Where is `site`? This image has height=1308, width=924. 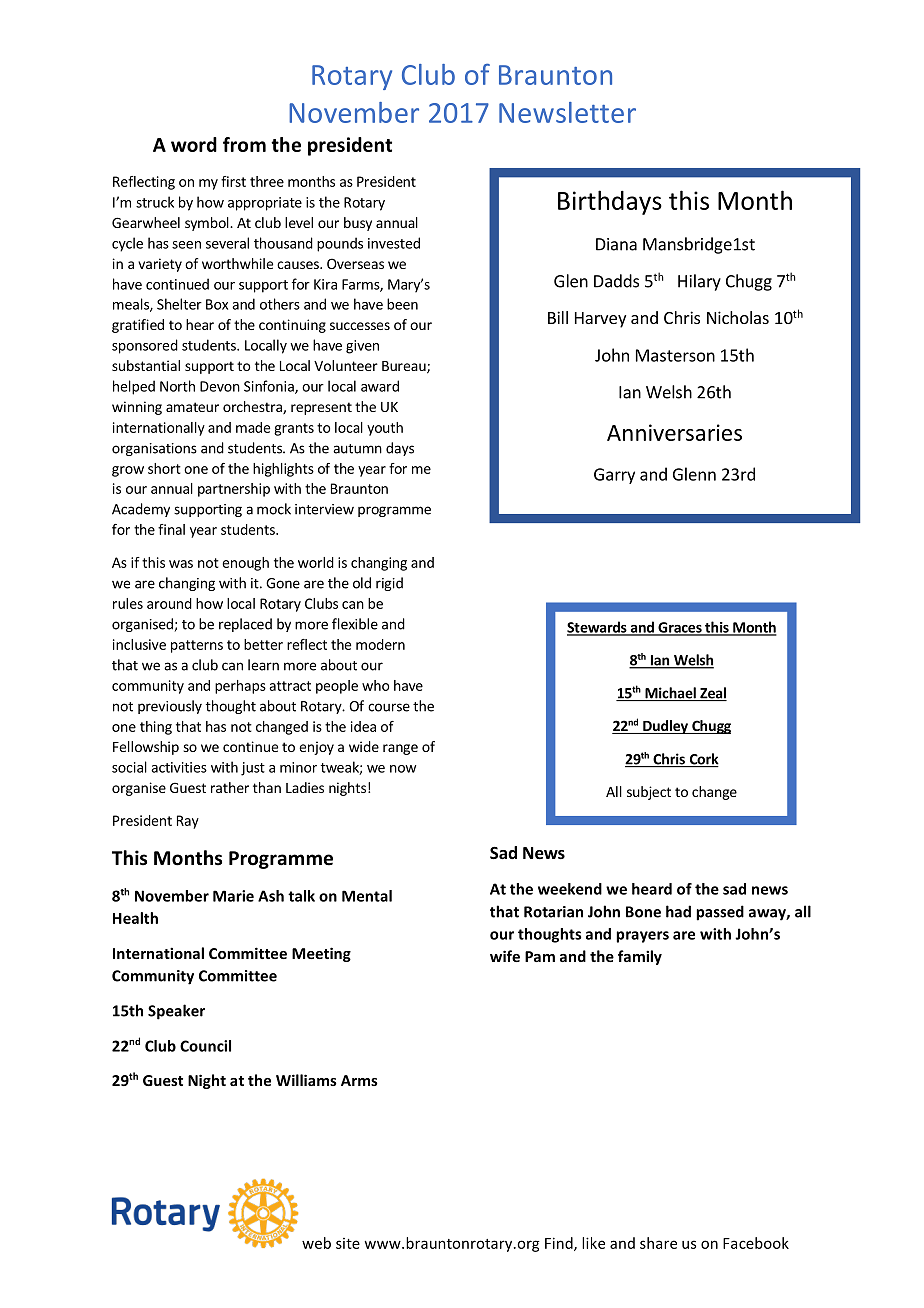
site is located at coordinates (348, 1243).
